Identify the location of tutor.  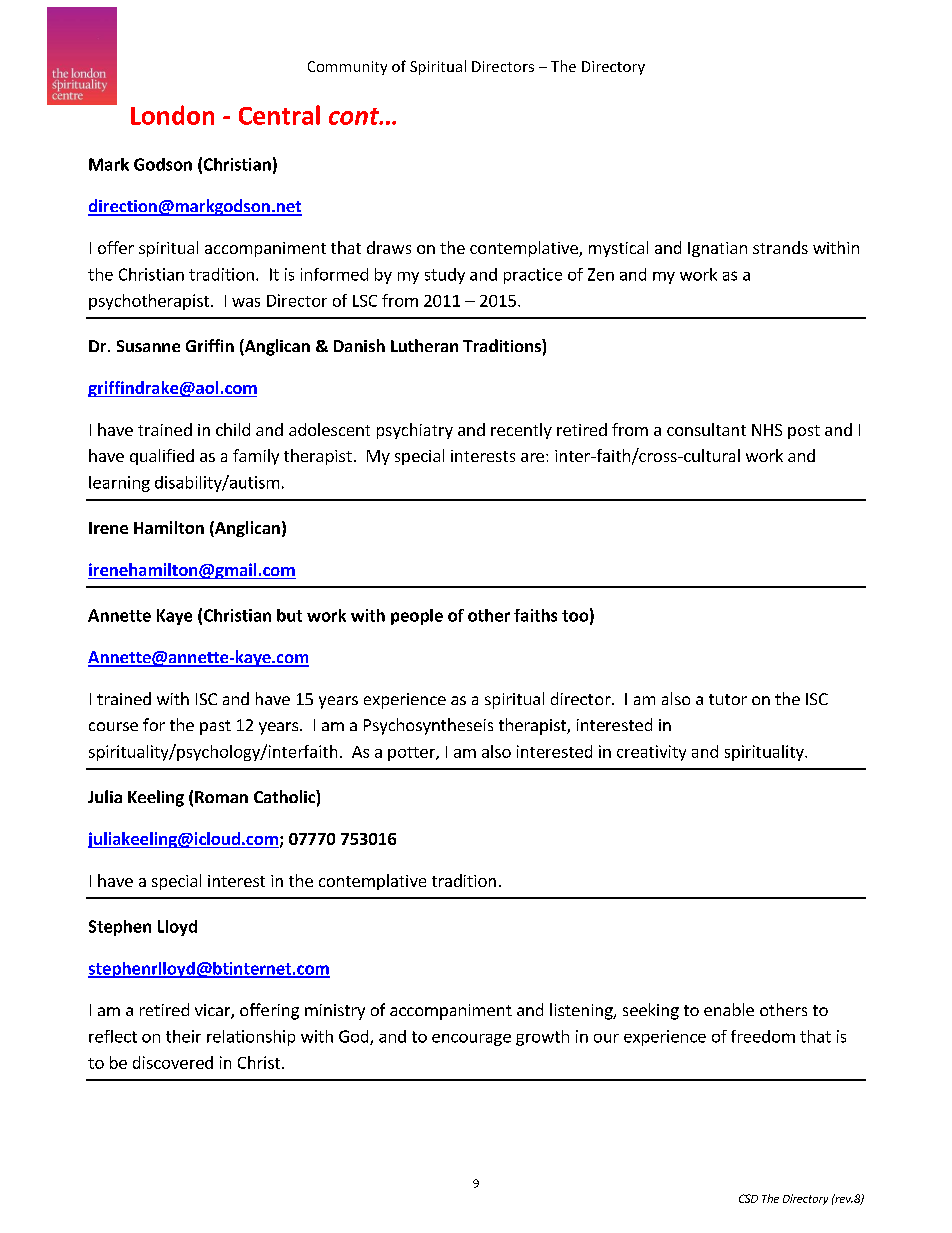
(728, 699).
